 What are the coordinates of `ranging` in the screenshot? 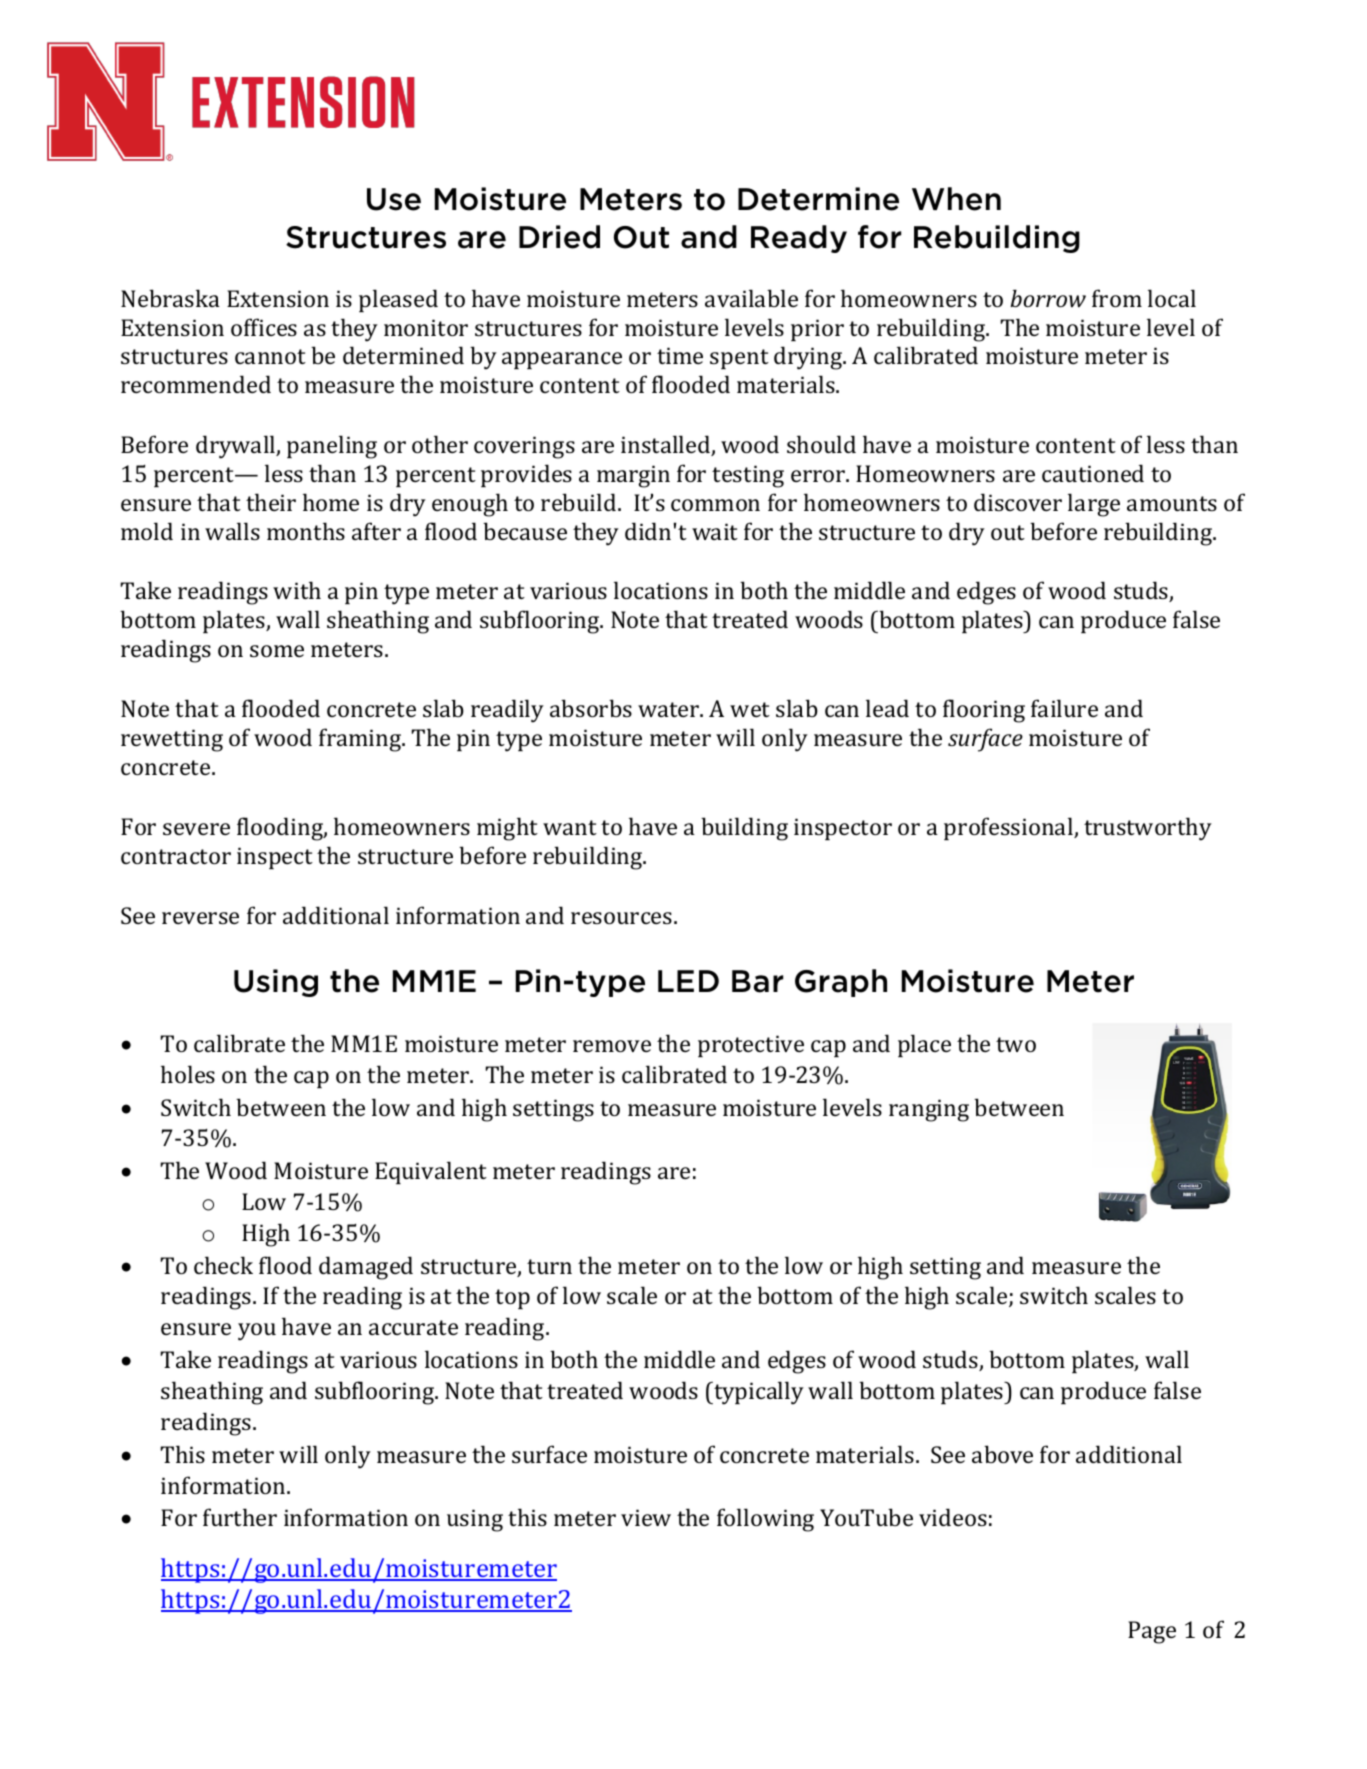 It's located at (929, 1110).
